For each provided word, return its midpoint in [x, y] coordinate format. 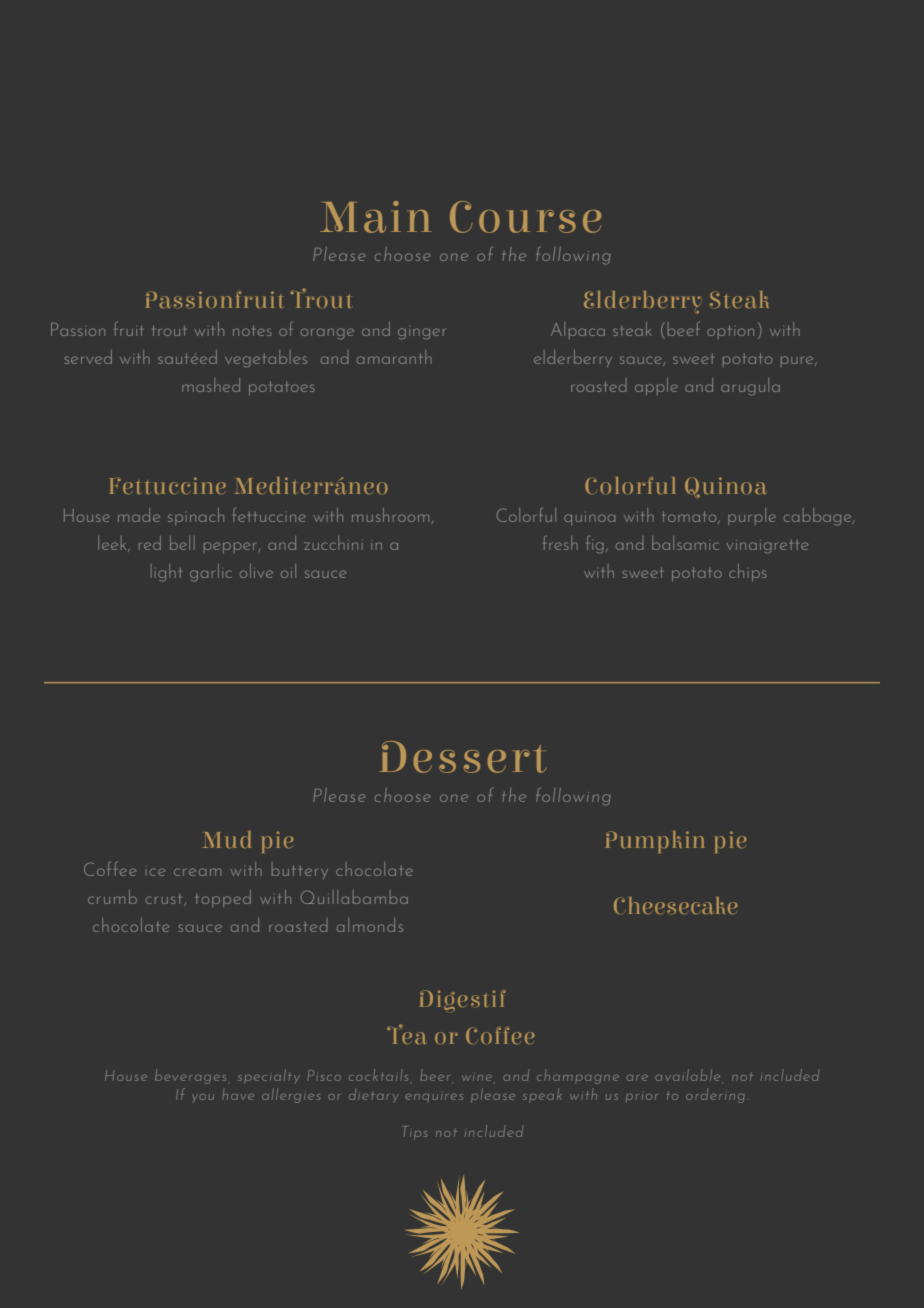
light [166, 573]
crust [165, 900]
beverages [190, 1076]
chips [747, 572]
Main [375, 217]
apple [656, 386]
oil [288, 571]
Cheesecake [676, 905]
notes [252, 331]
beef [683, 329]
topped [223, 898]
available [687, 1075]
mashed [211, 385]
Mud [227, 839]
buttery [300, 870]
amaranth [394, 357]
